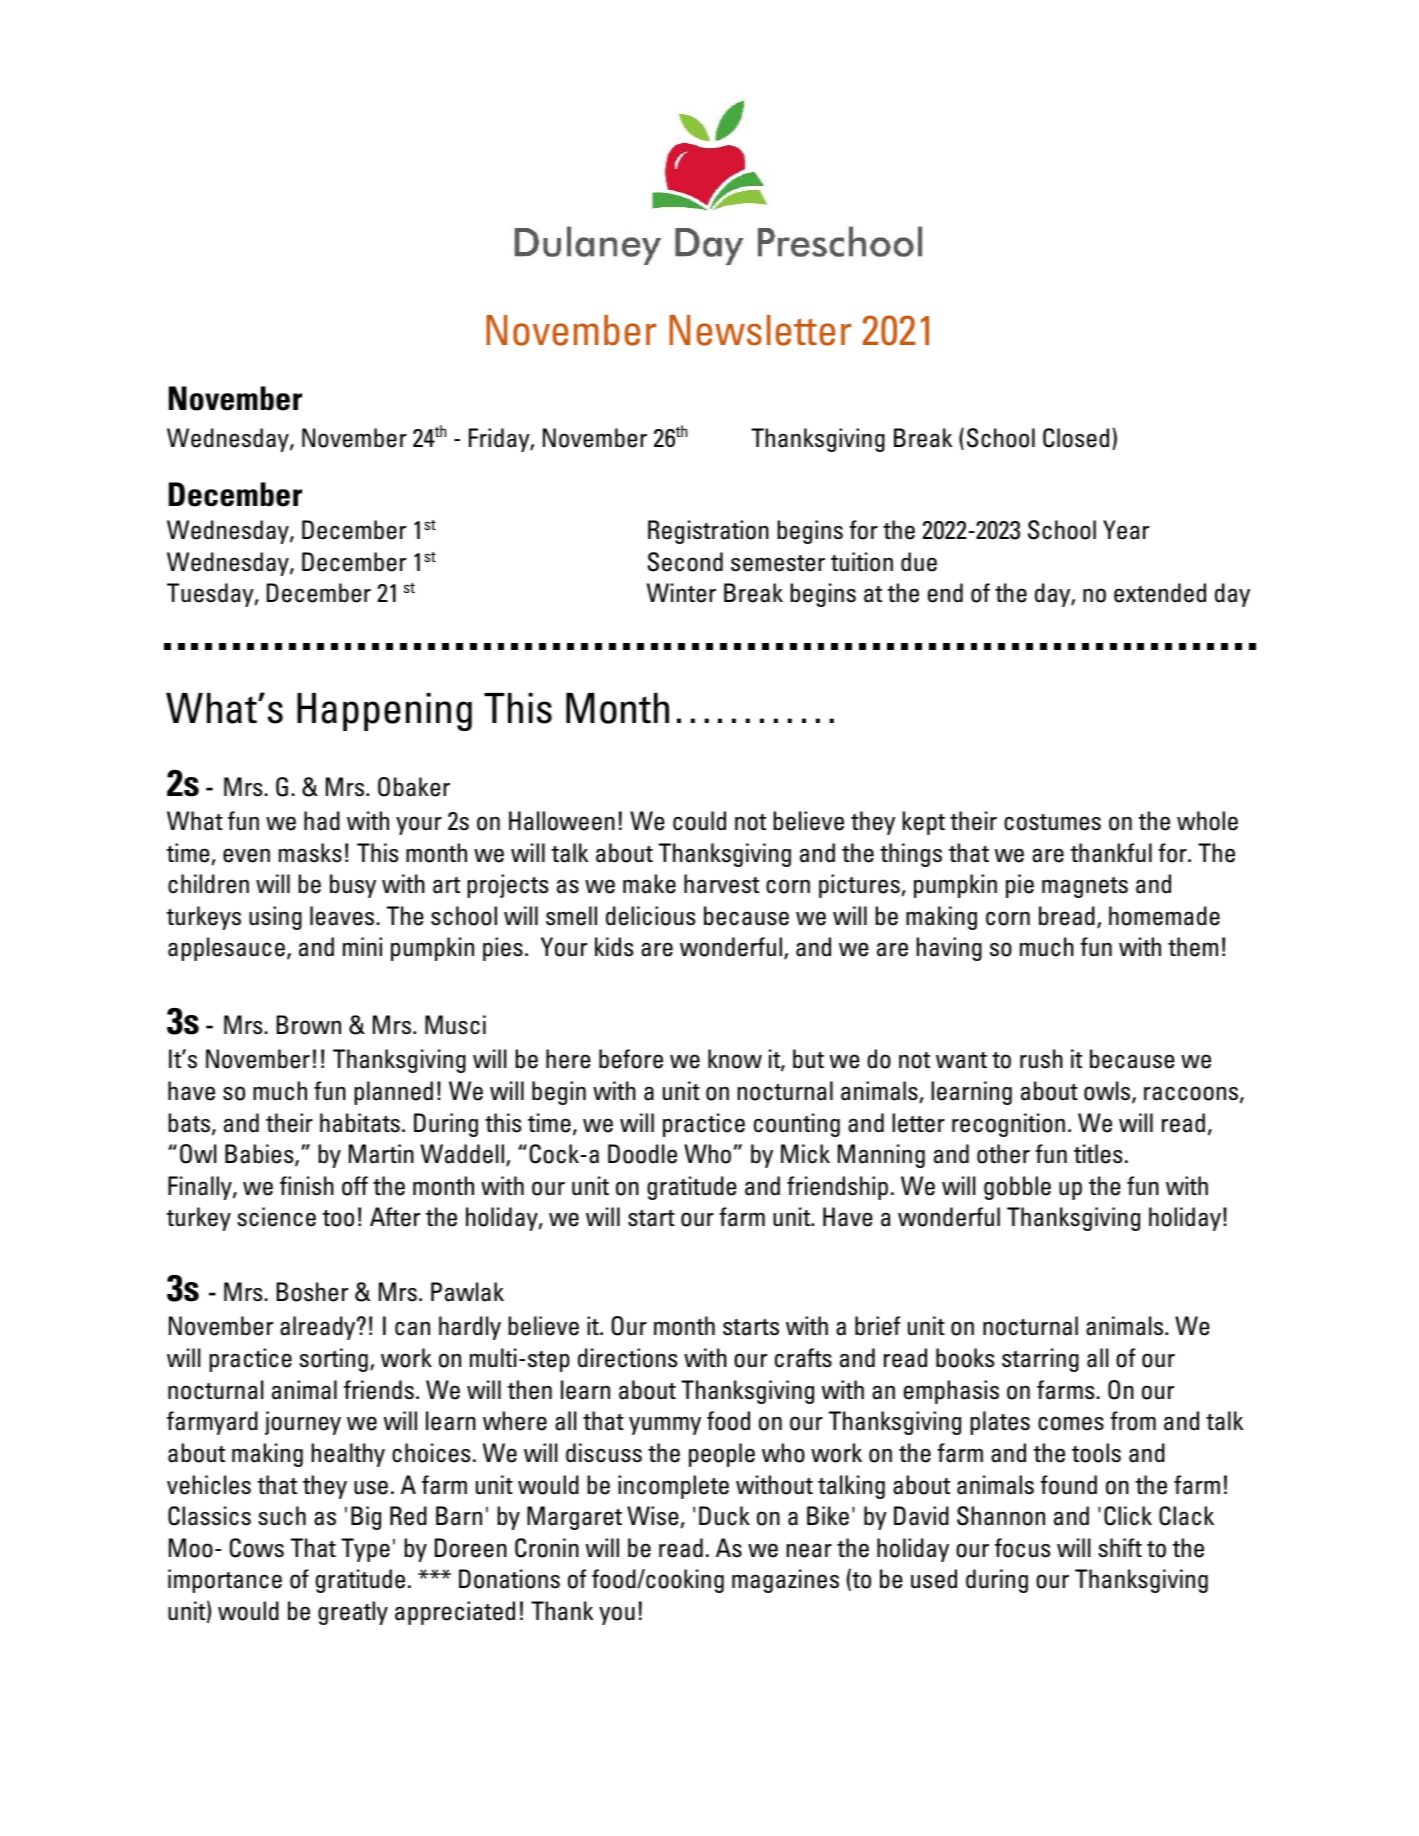 This screenshot has height=1836, width=1419. I want to click on could, so click(699, 821).
